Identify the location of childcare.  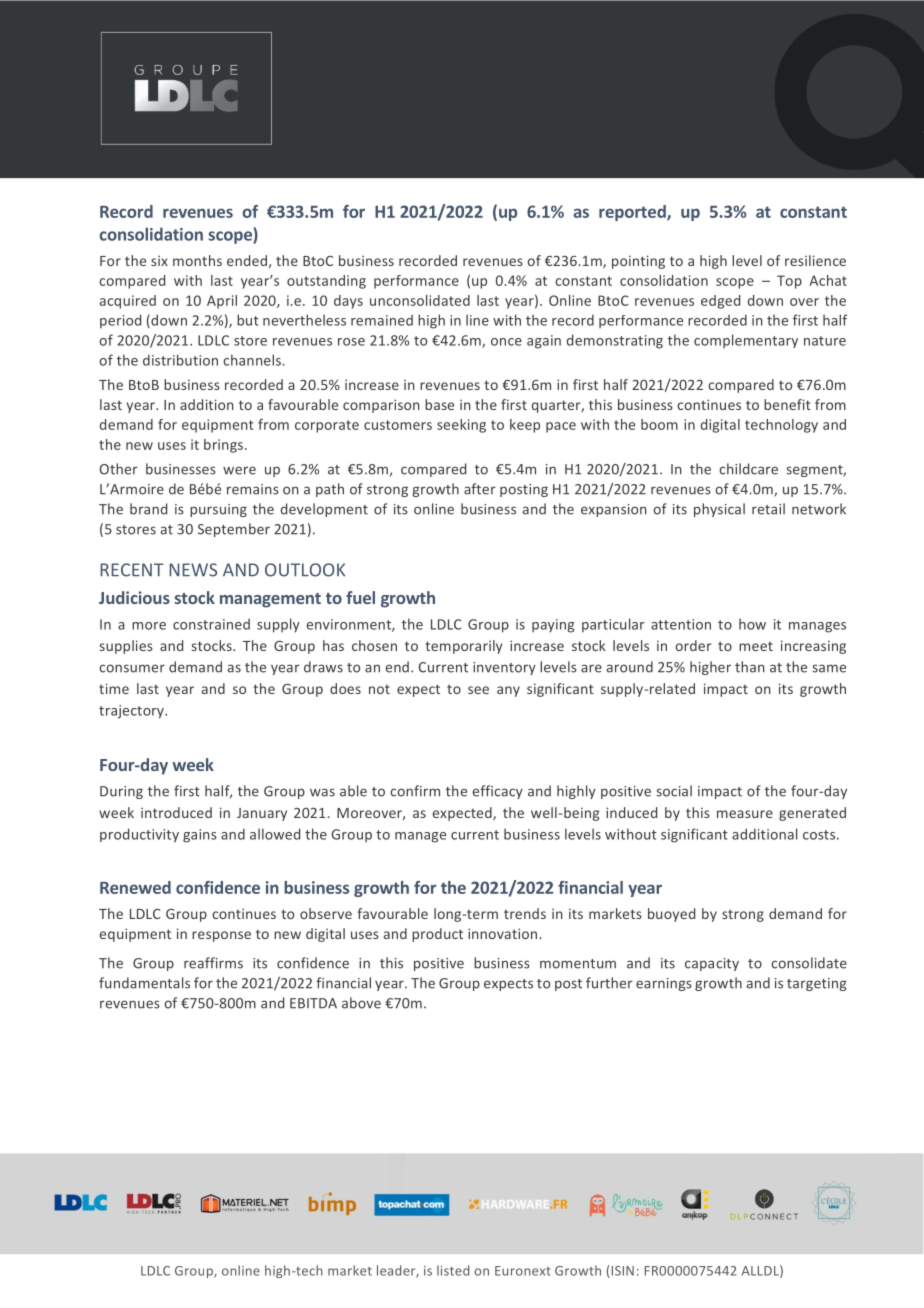
(748, 469).
